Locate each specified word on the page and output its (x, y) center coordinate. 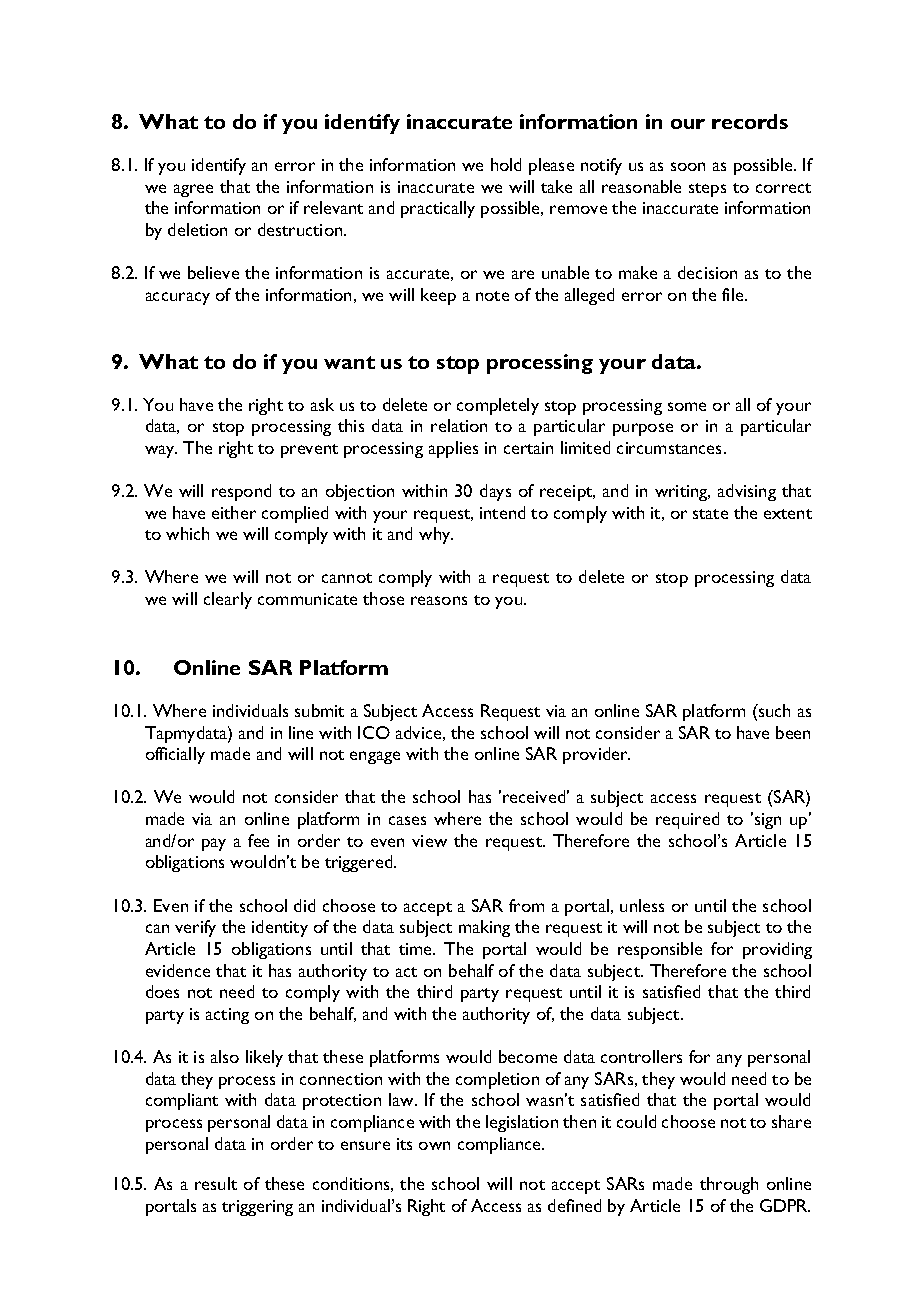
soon (688, 166)
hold (506, 164)
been (793, 732)
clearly (228, 600)
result (216, 1183)
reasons (439, 600)
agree (193, 190)
